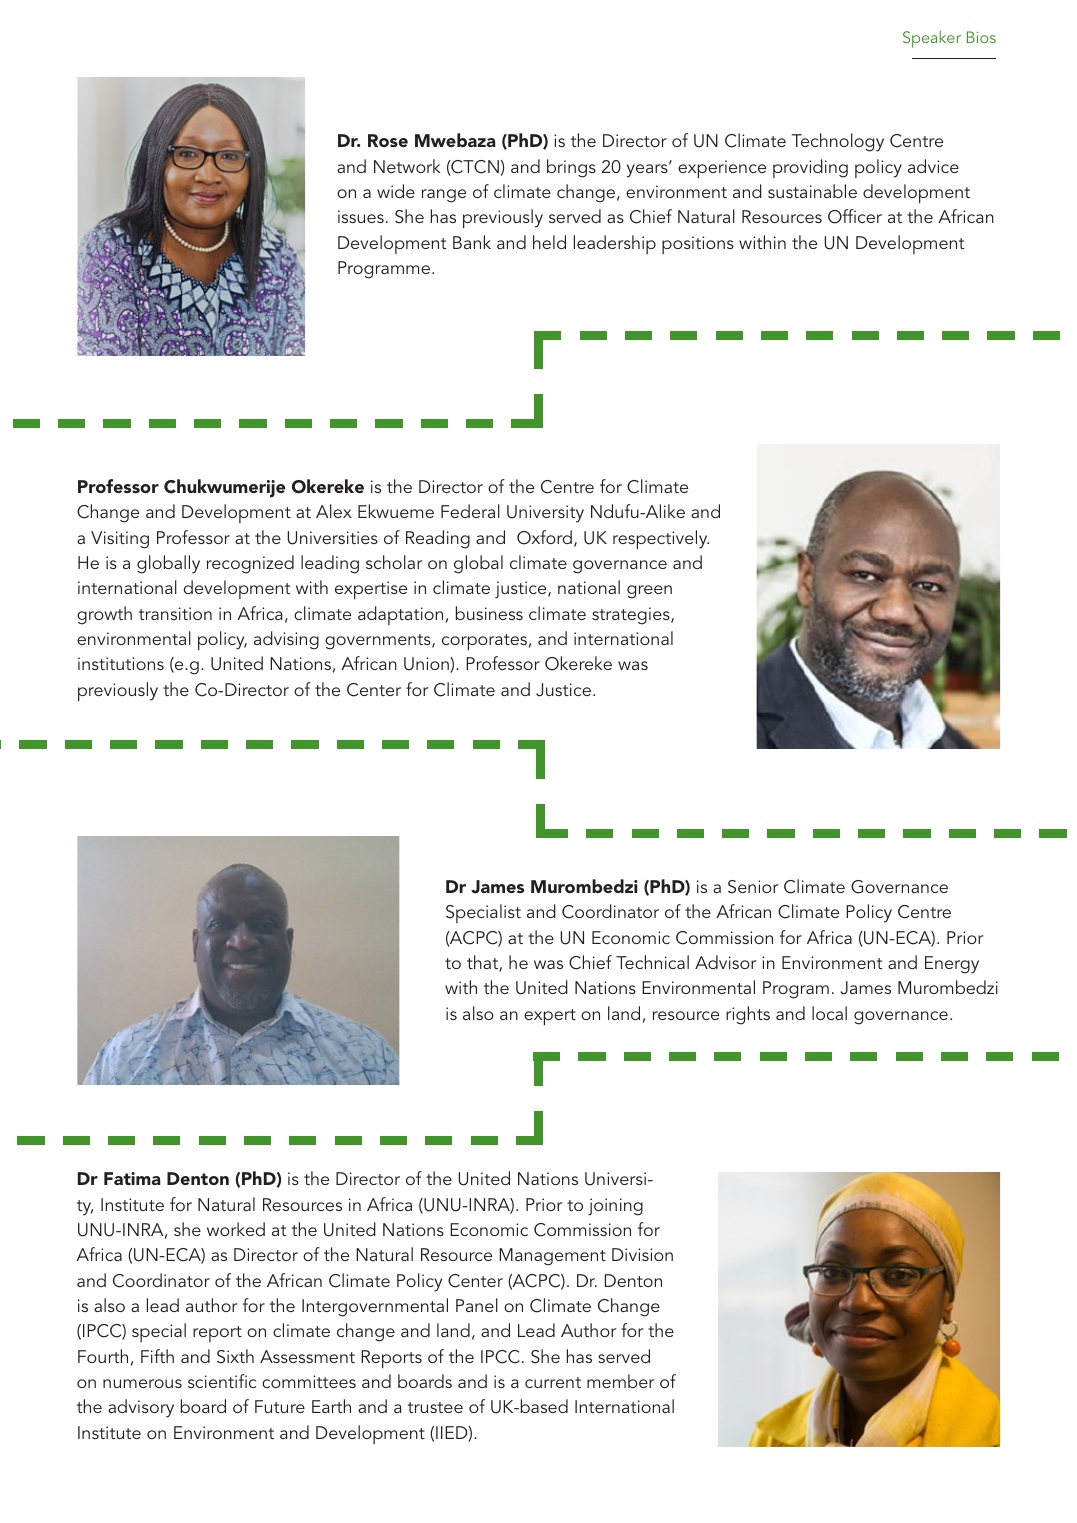  I want to click on current, so click(553, 1382).
